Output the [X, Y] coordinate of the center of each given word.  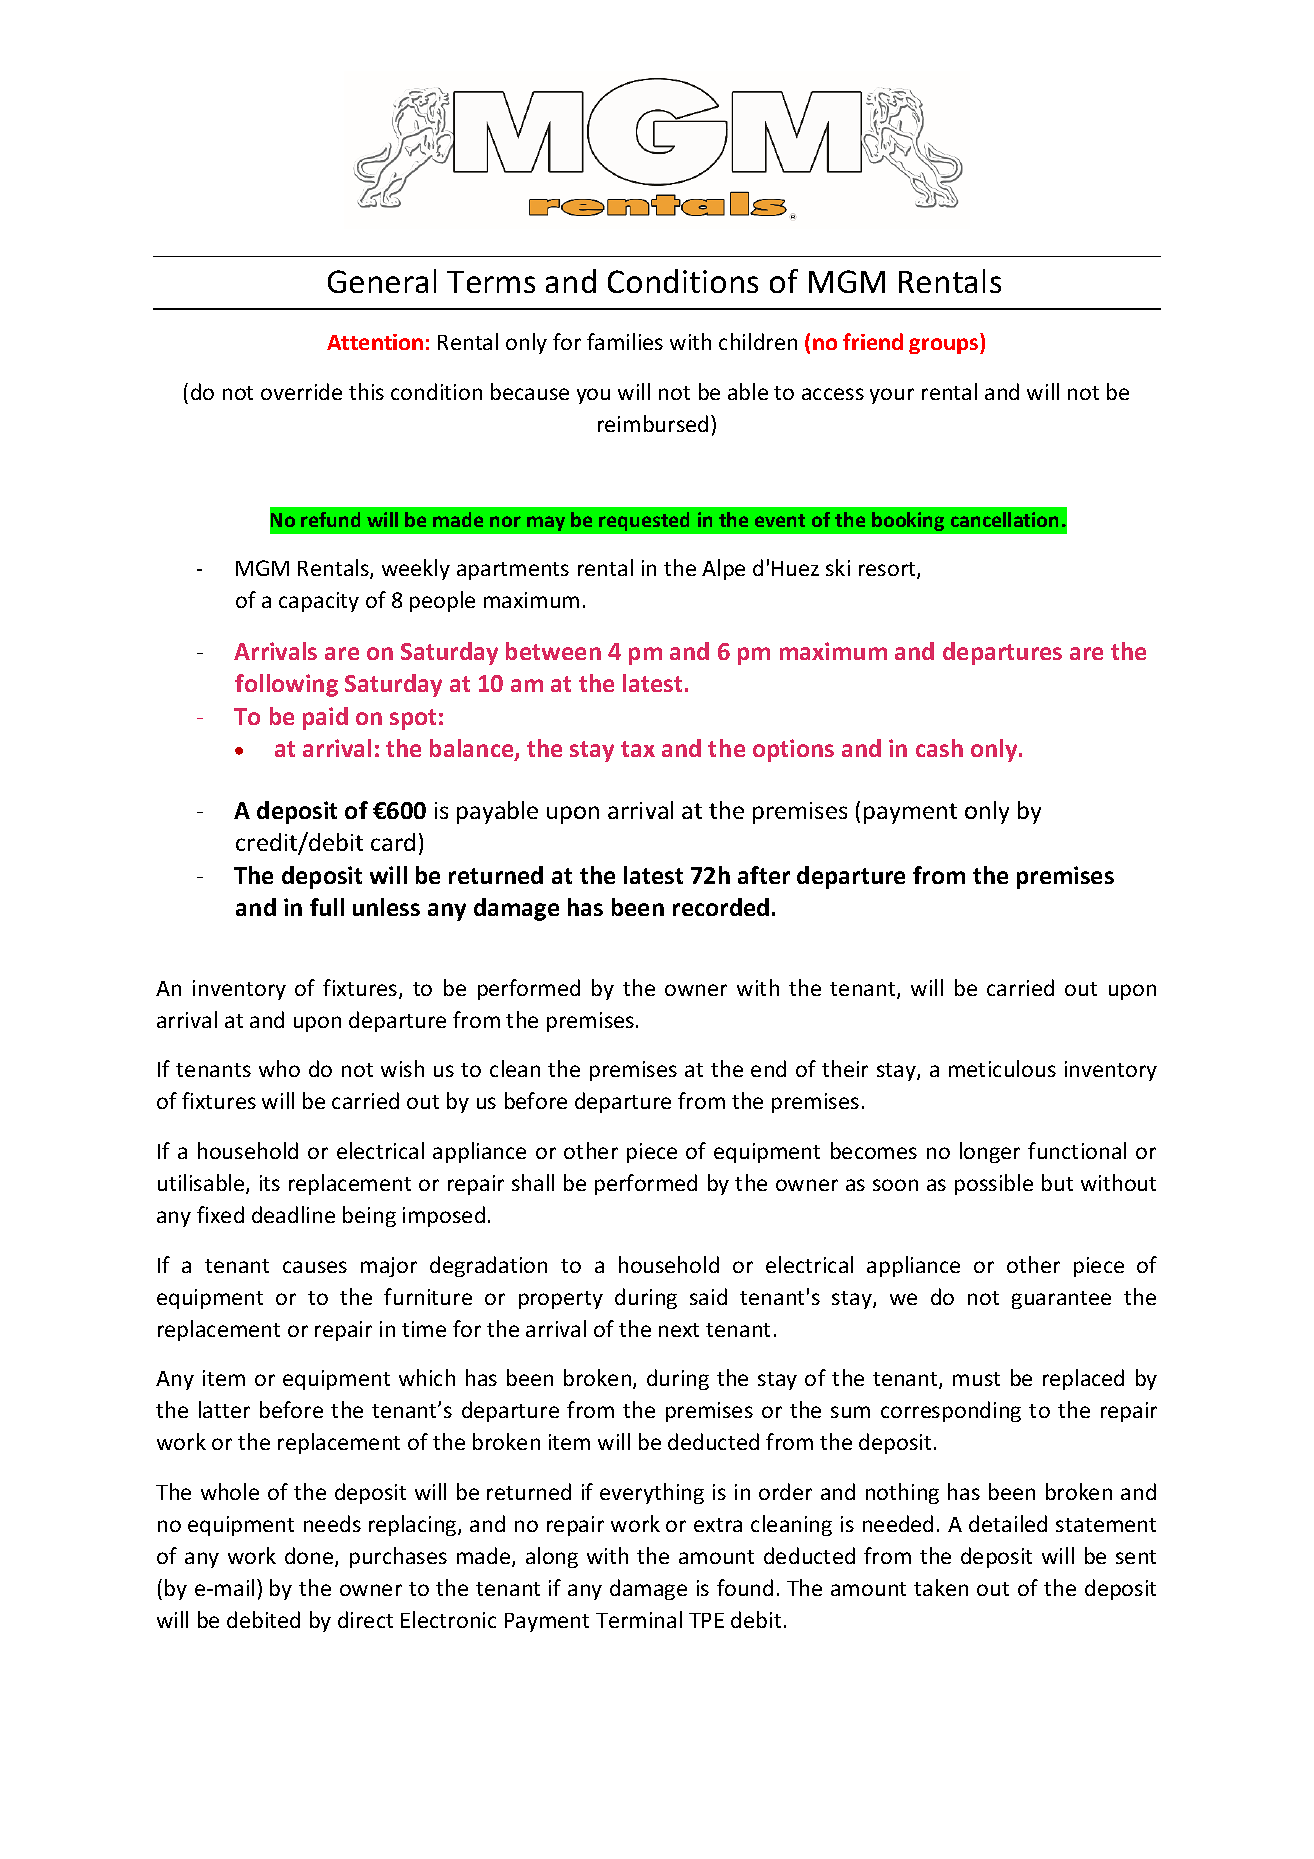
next [679, 1330]
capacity [319, 602]
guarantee [1061, 1300]
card [393, 842]
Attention [375, 342]
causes [315, 1267]
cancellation [1004, 519]
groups [945, 346]
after [764, 875]
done [310, 1557]
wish [402, 1068]
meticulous [1002, 1068]
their [845, 1068]
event [780, 520]
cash [939, 748]
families [625, 341]
